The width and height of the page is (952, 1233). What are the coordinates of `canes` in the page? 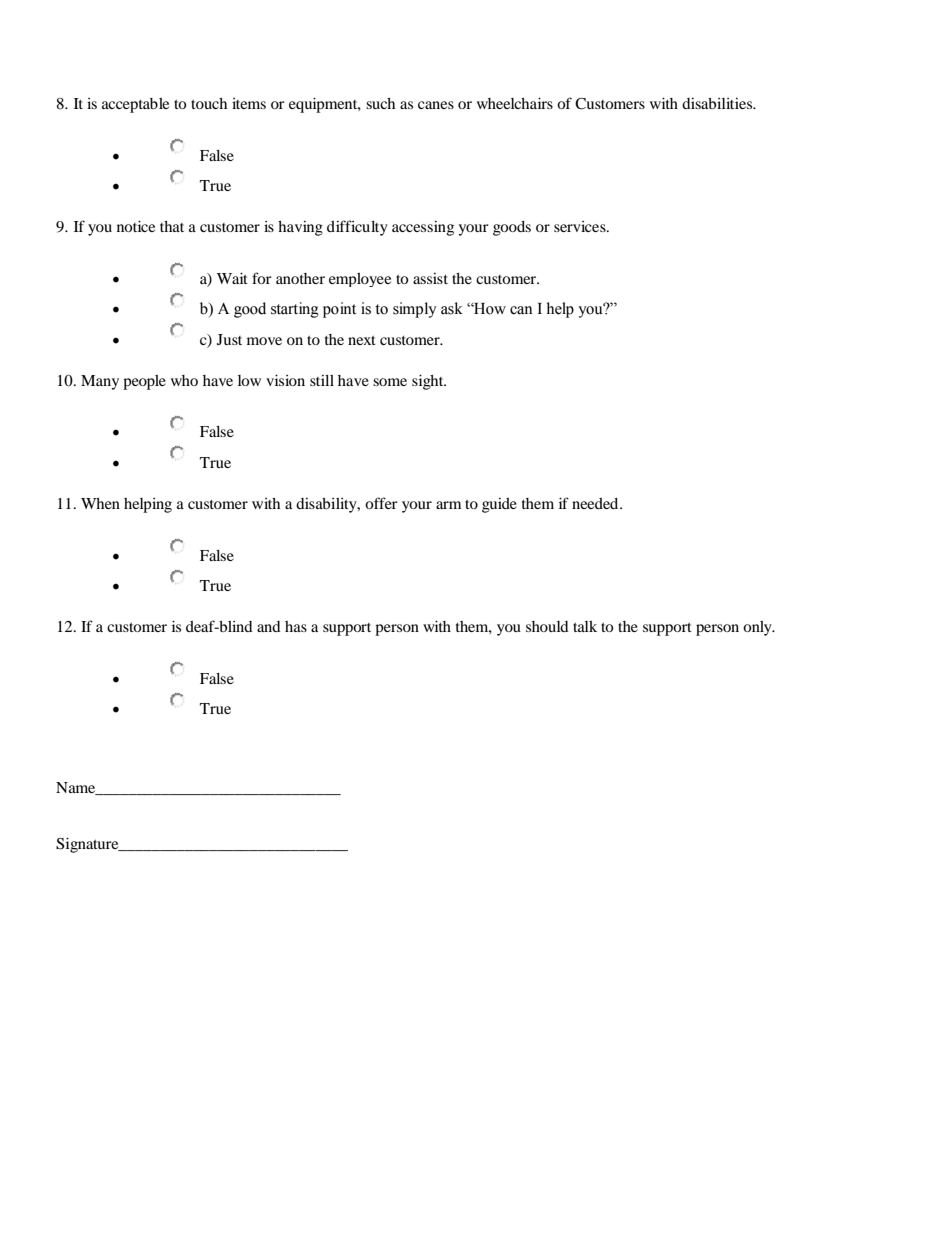 It's located at (436, 105).
